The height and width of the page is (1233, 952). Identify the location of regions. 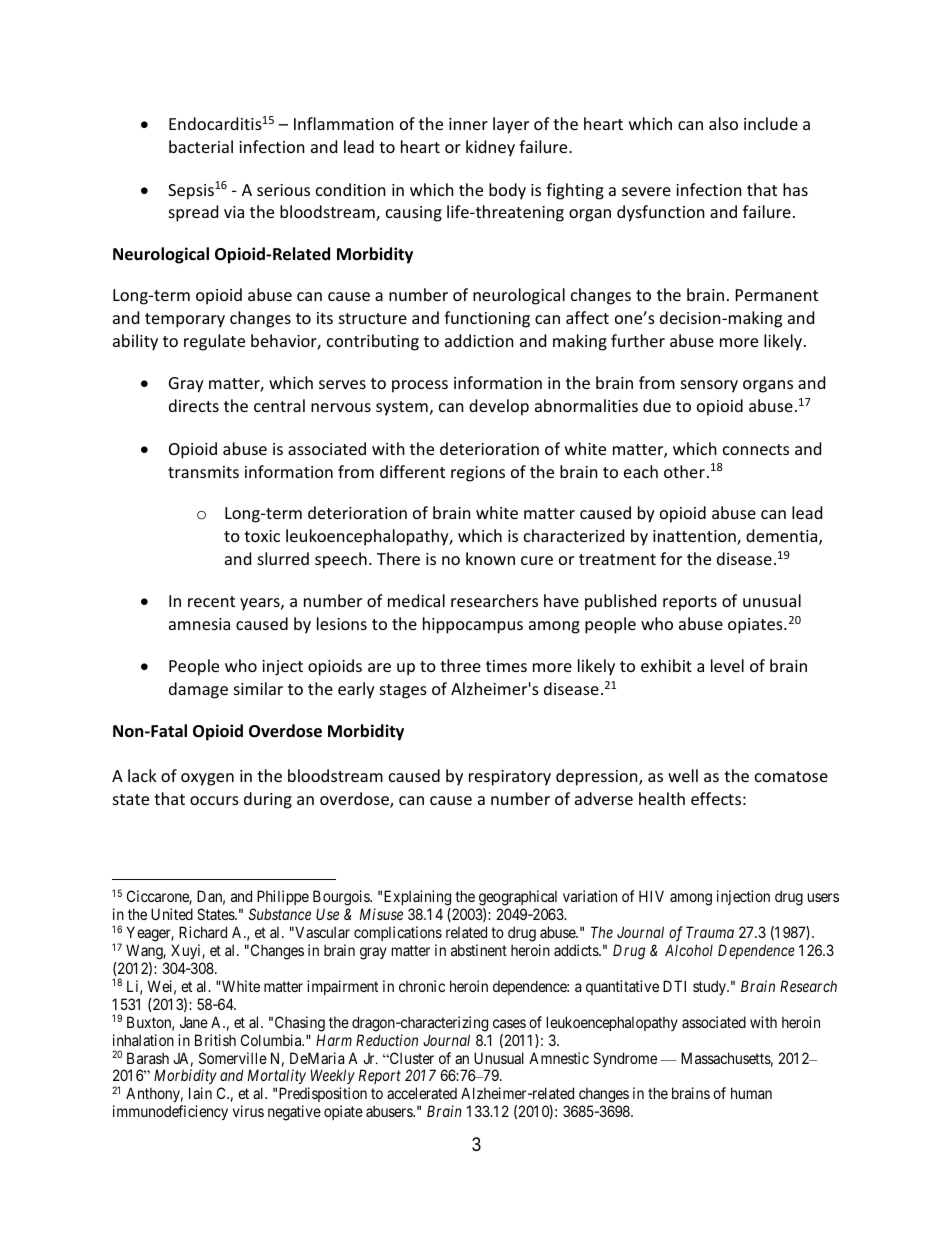
(478, 474).
